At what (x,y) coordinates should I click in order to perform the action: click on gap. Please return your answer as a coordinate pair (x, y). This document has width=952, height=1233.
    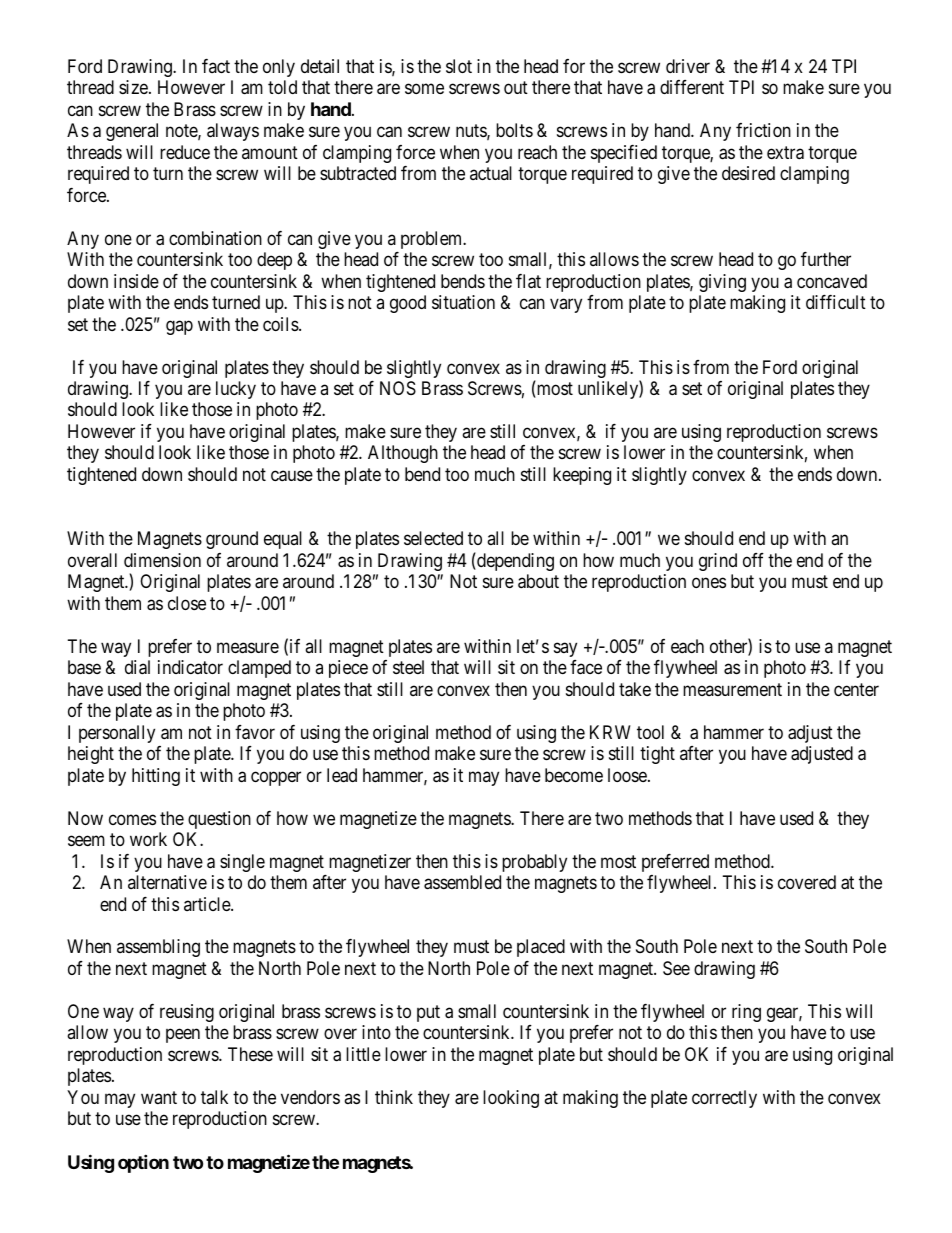
    Looking at the image, I should click on (179, 327).
